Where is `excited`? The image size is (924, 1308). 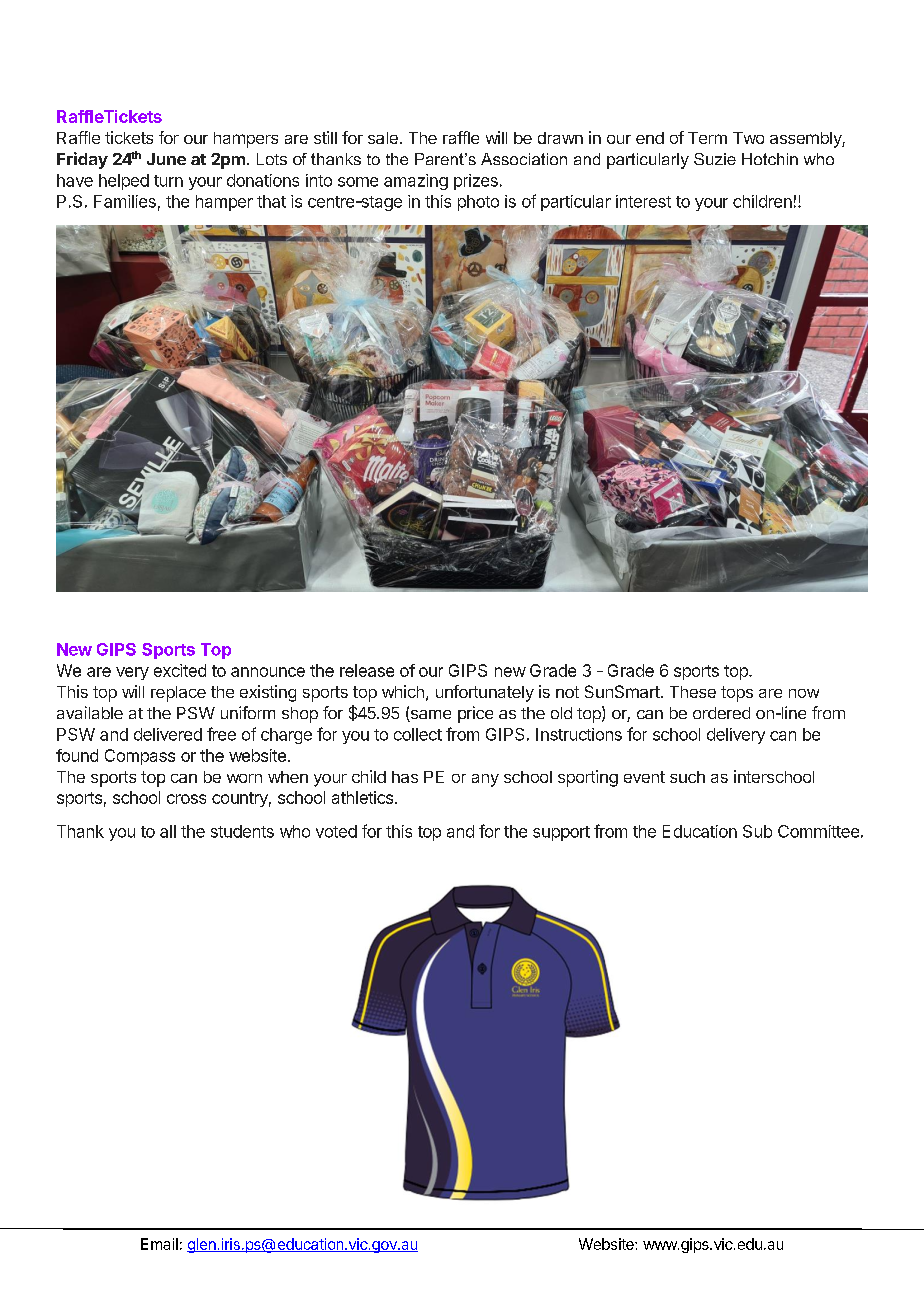
excited is located at coordinates (180, 670).
